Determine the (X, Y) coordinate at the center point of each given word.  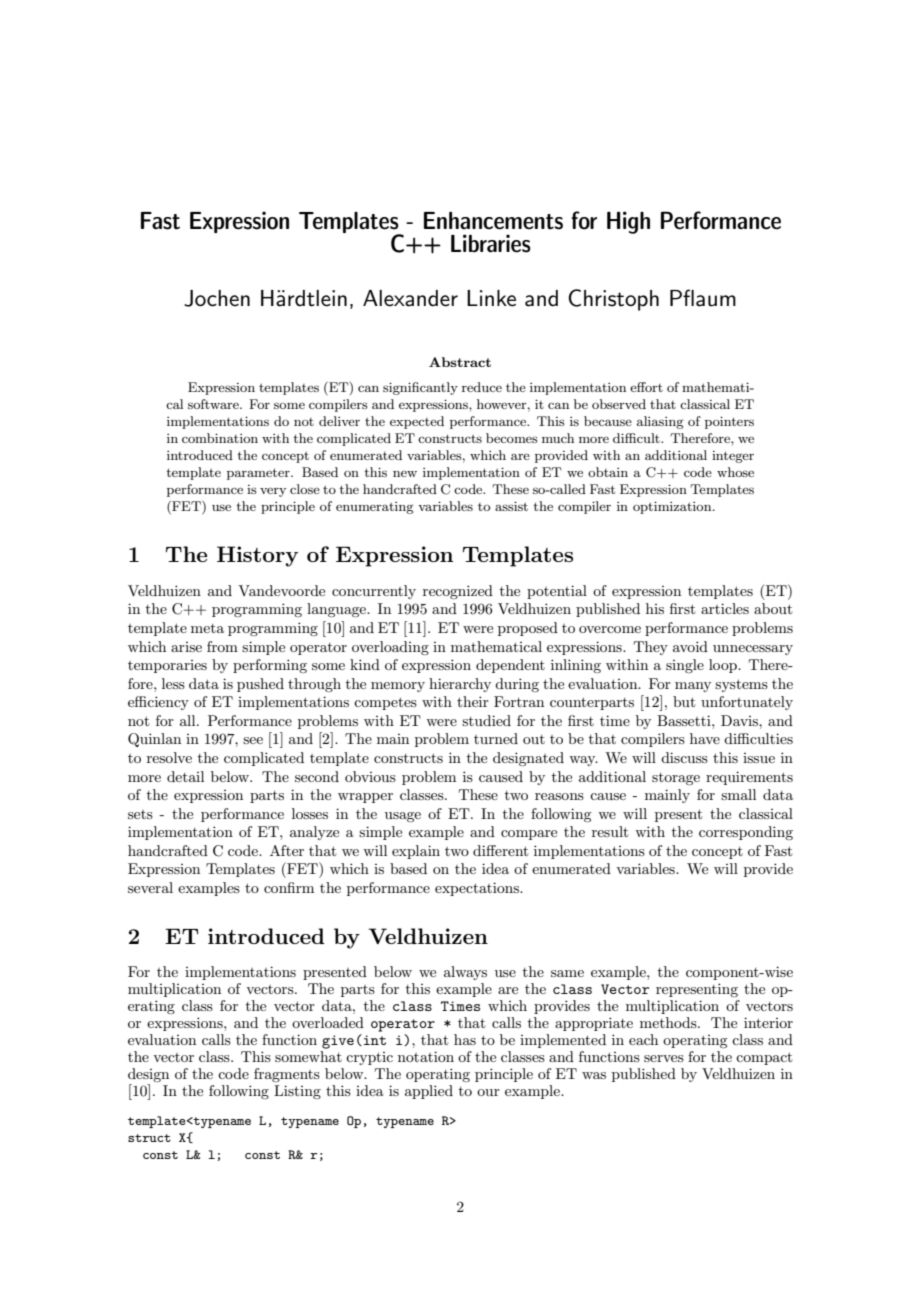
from (222, 646)
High (628, 222)
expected (417, 422)
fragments (287, 1075)
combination (220, 438)
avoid (690, 646)
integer (733, 457)
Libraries (491, 243)
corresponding (746, 833)
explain (416, 852)
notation (426, 1056)
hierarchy (460, 685)
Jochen (217, 298)
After (287, 850)
